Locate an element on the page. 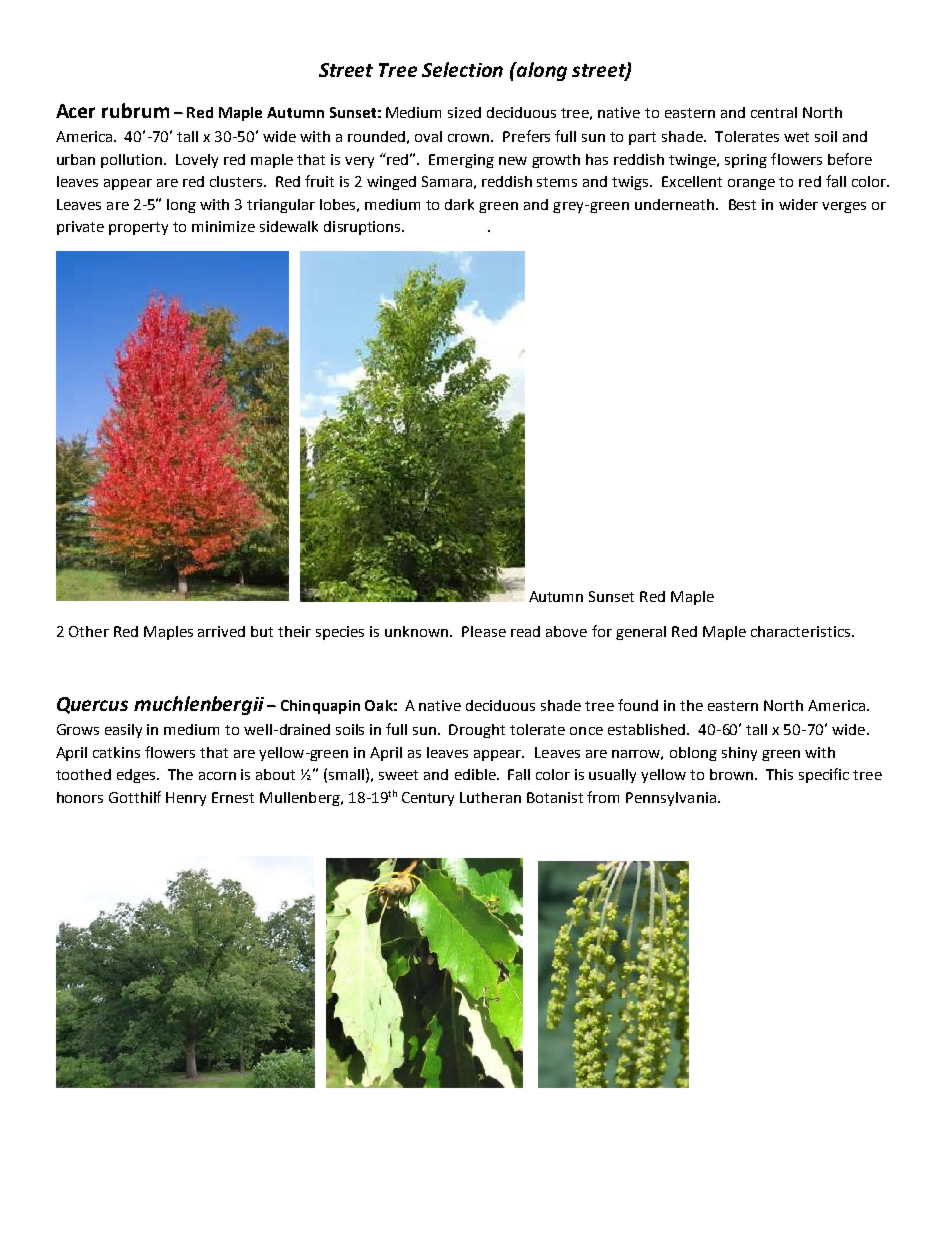 The image size is (952, 1233). arrived is located at coordinates (221, 631).
